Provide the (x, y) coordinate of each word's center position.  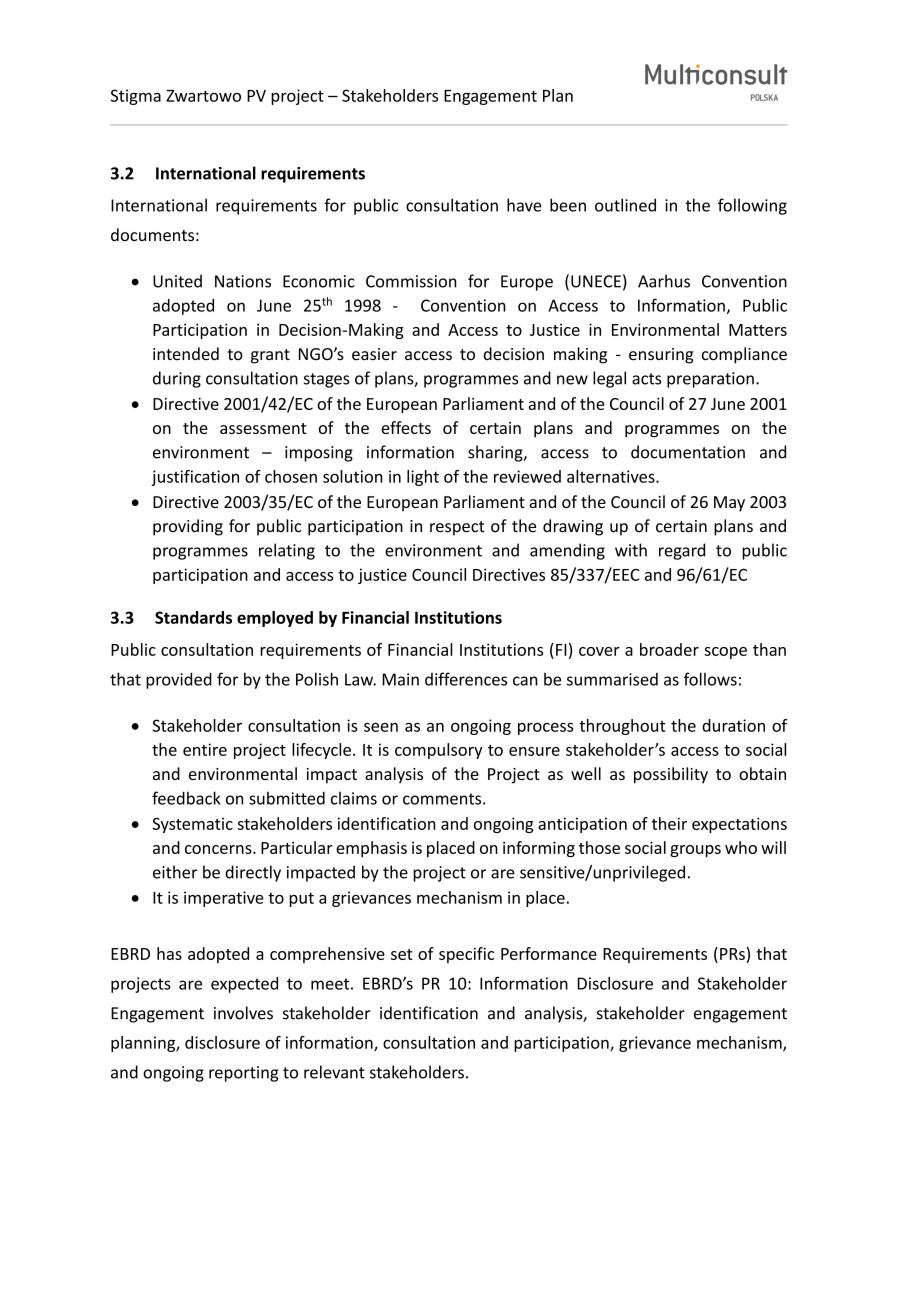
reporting (244, 1074)
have (524, 205)
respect (457, 528)
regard (682, 551)
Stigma (136, 97)
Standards (193, 617)
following (752, 206)
